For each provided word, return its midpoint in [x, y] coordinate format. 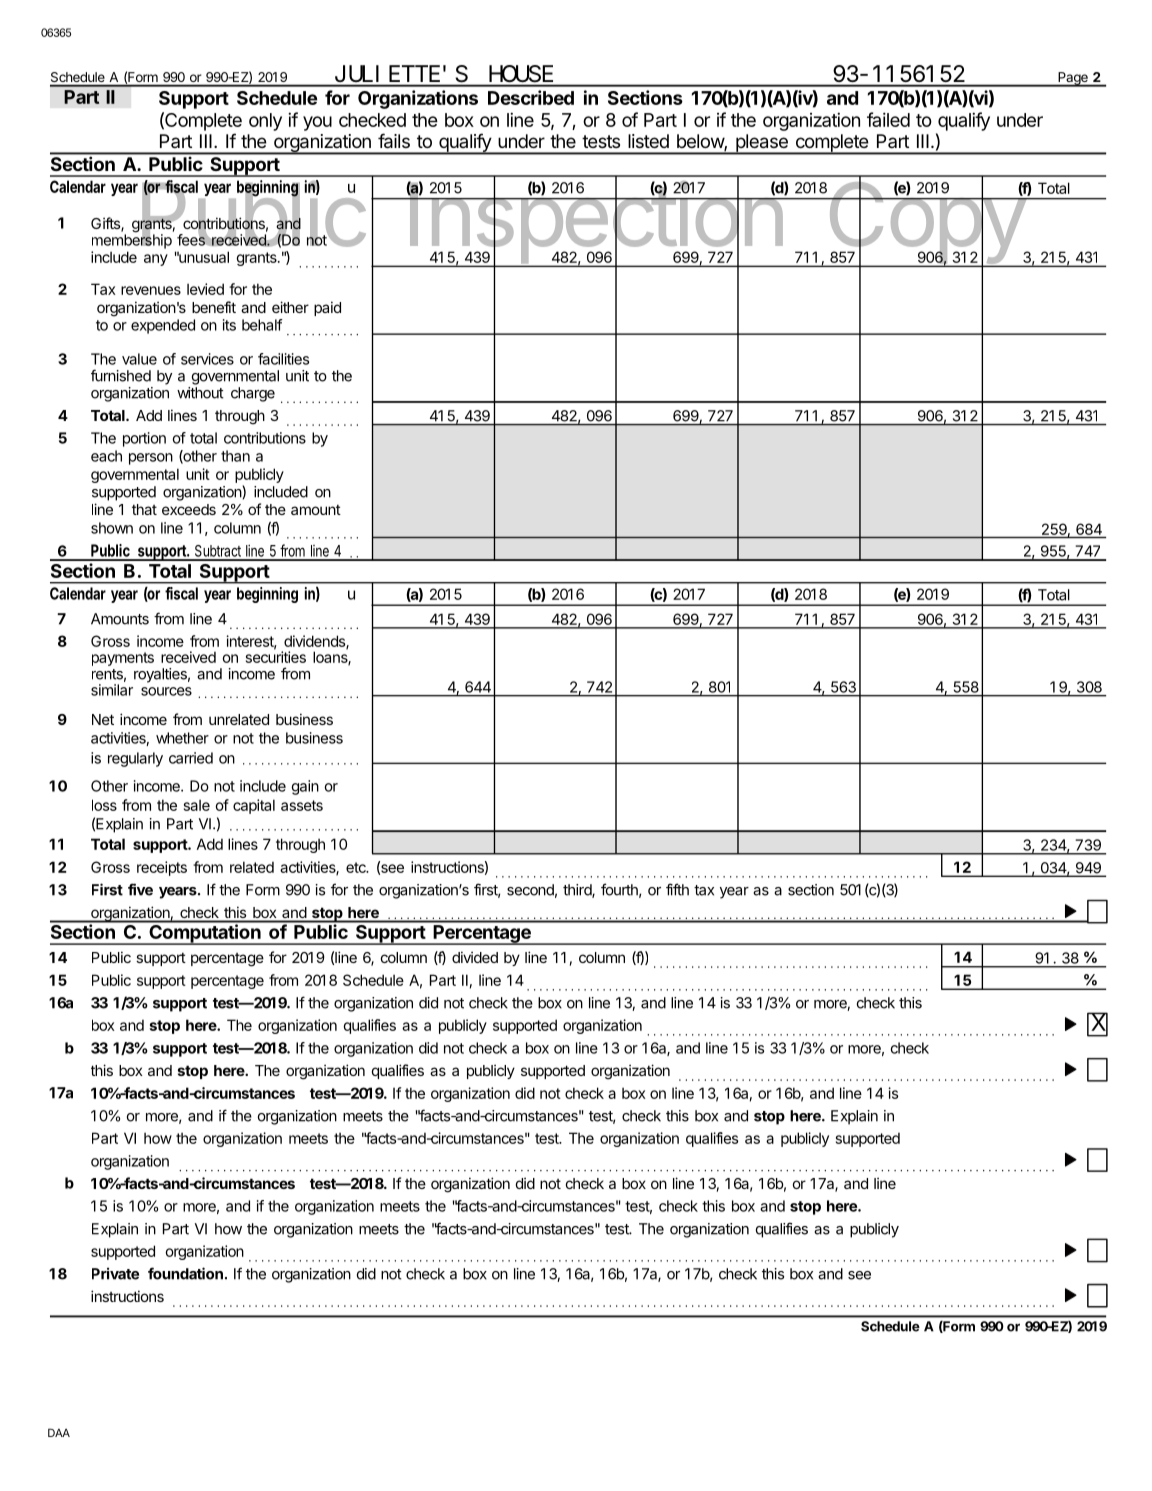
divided [475, 957]
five [140, 889]
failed [888, 119]
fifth [677, 889]
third [578, 891]
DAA [59, 1432]
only [265, 122]
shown [112, 528]
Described [531, 97]
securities [276, 656]
